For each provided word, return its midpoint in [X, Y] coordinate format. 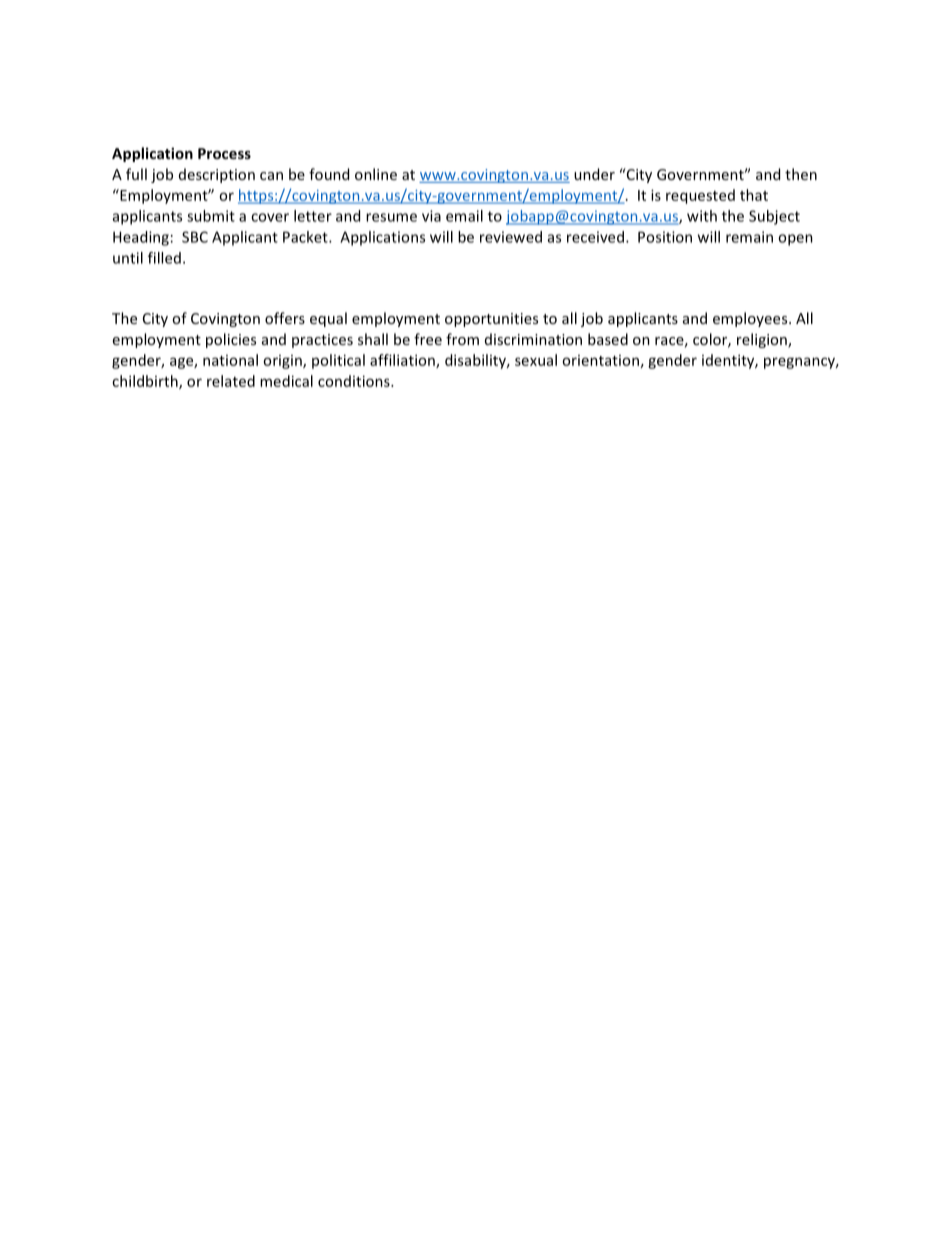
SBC [195, 237]
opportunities [491, 320]
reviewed [511, 237]
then [801, 174]
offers [285, 318]
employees [751, 319]
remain [749, 237]
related [231, 381]
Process [224, 153]
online [376, 174]
